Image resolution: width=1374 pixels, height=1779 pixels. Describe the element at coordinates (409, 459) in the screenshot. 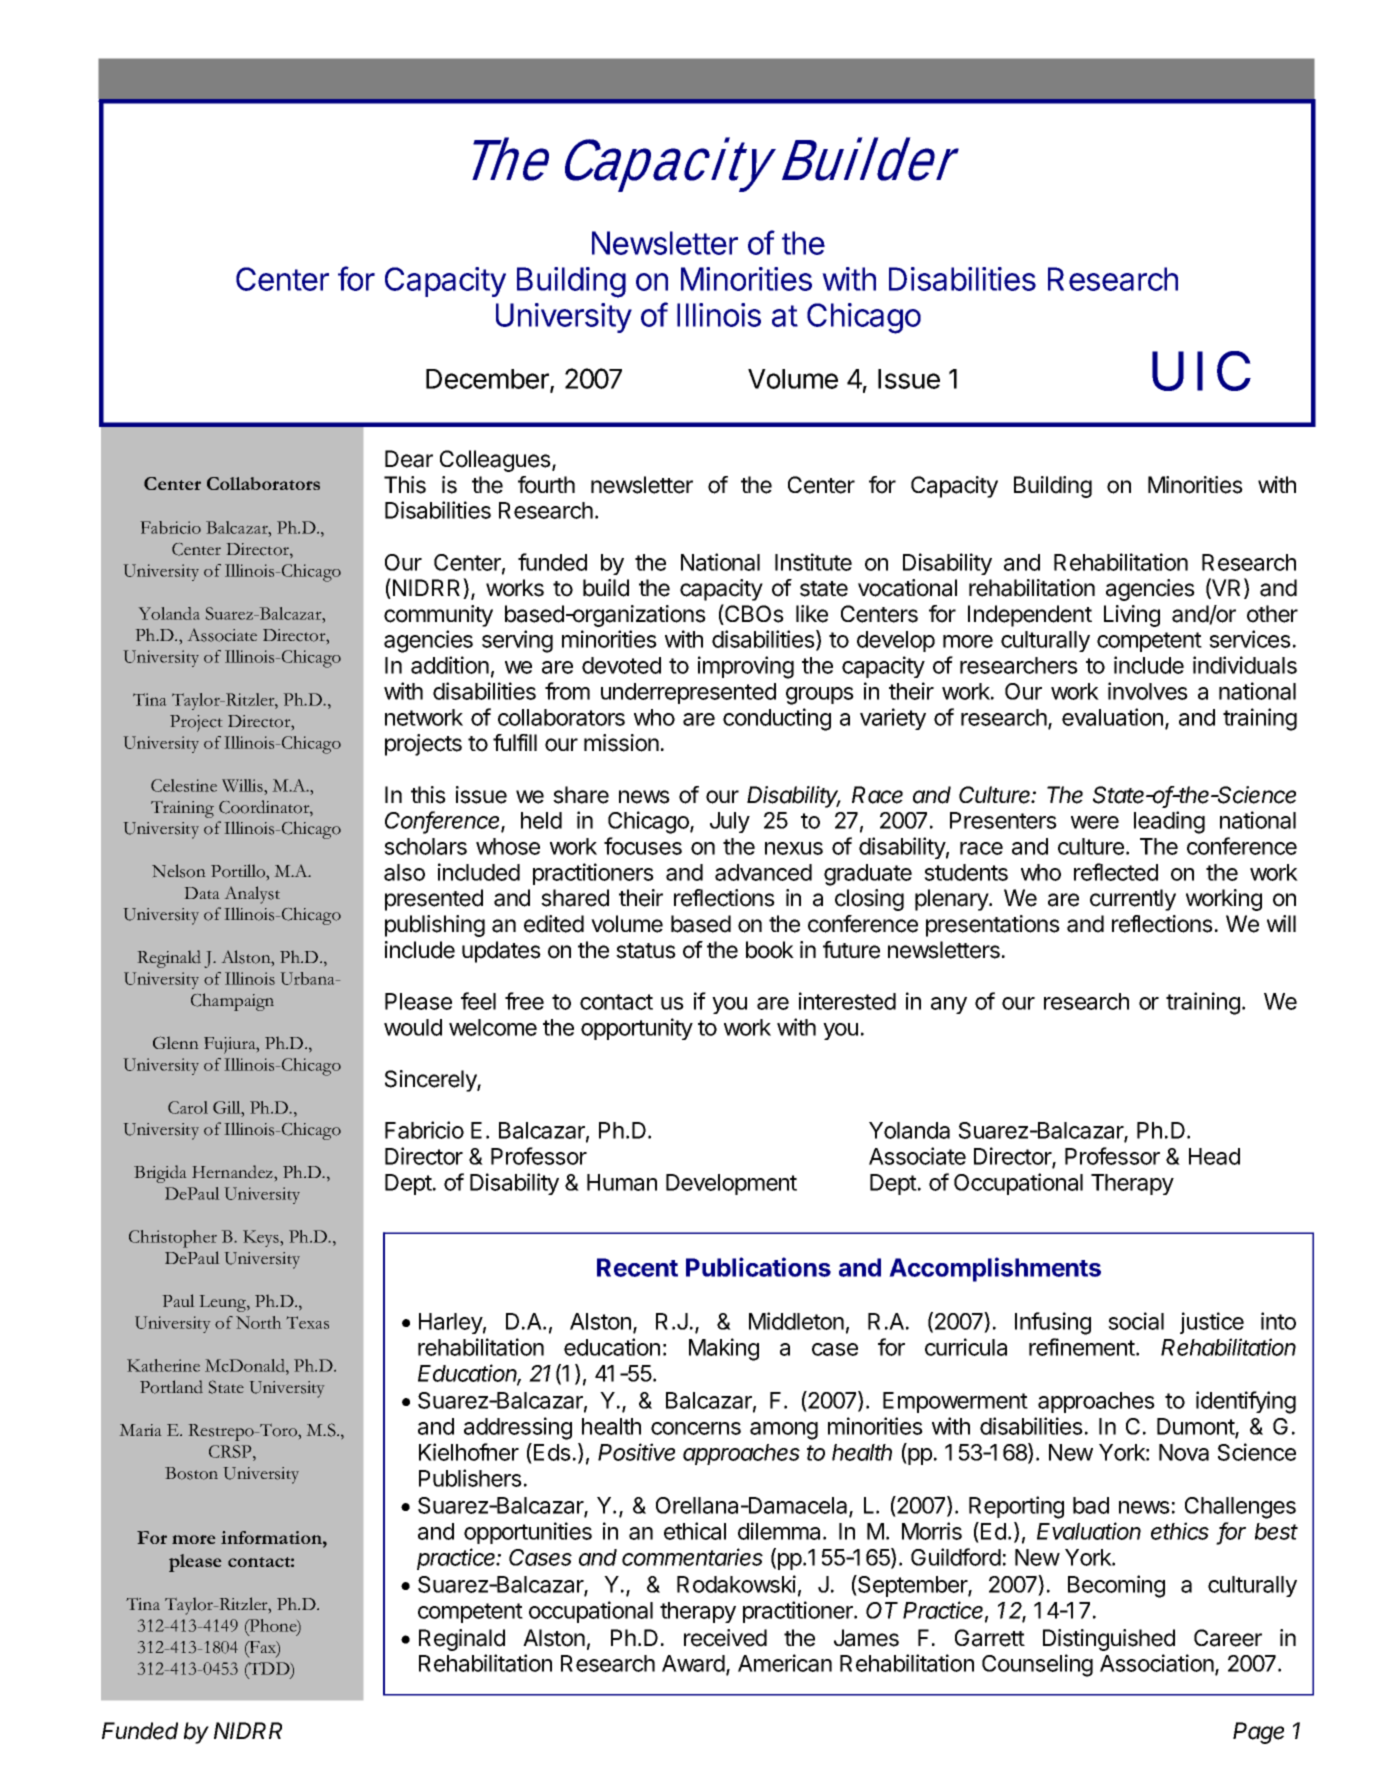

I see `Dear` at that location.
